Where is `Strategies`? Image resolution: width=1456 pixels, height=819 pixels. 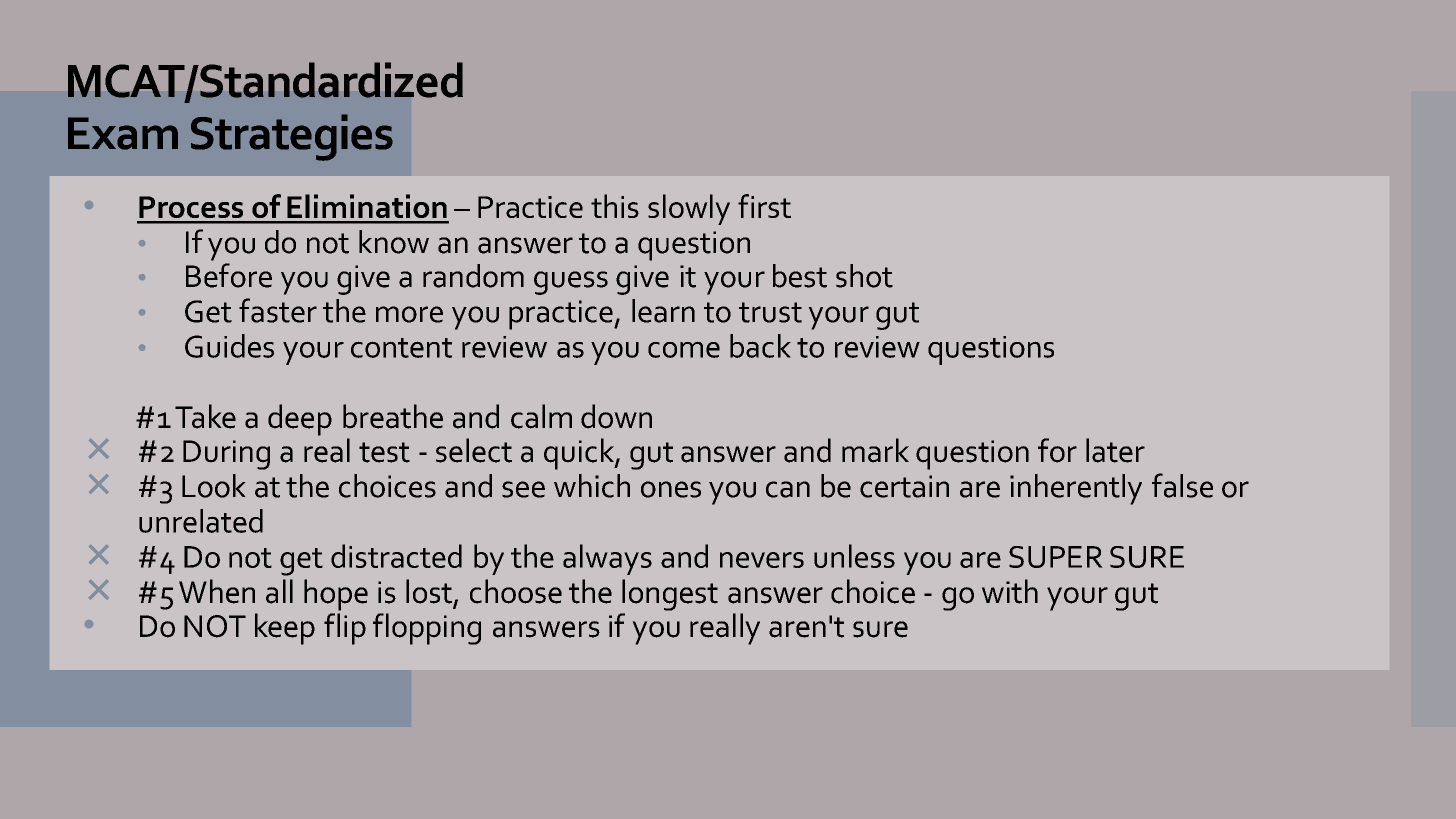
Strategies is located at coordinates (292, 137).
